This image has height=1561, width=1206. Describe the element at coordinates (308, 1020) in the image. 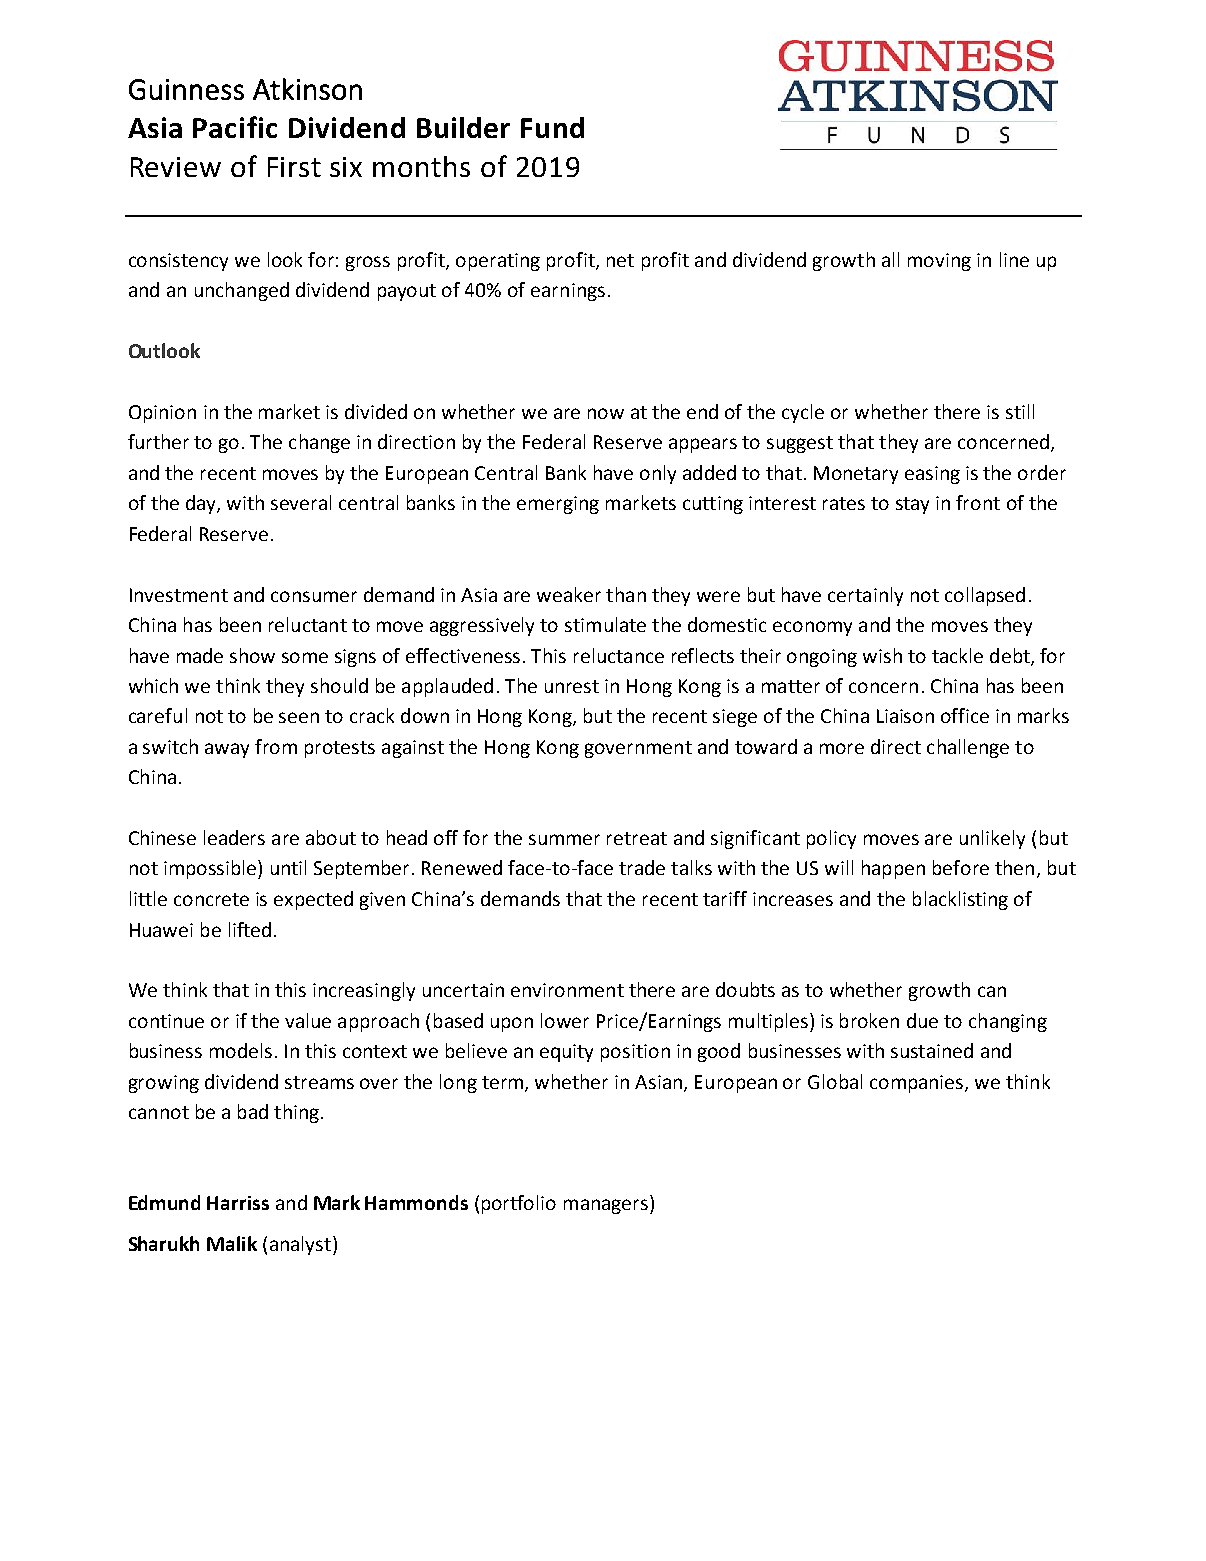

I see `value` at that location.
